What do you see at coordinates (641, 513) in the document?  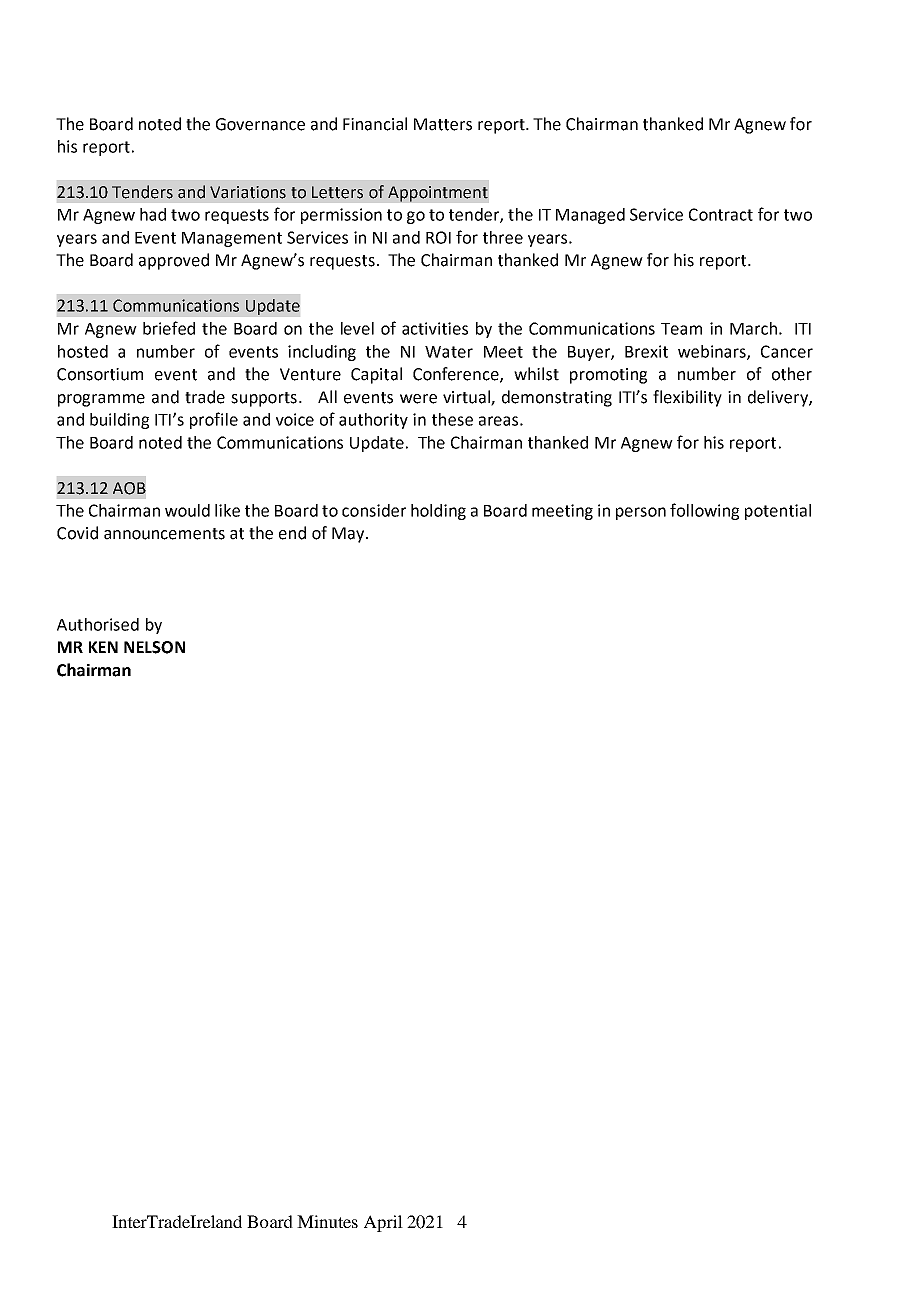 I see `person` at bounding box center [641, 513].
